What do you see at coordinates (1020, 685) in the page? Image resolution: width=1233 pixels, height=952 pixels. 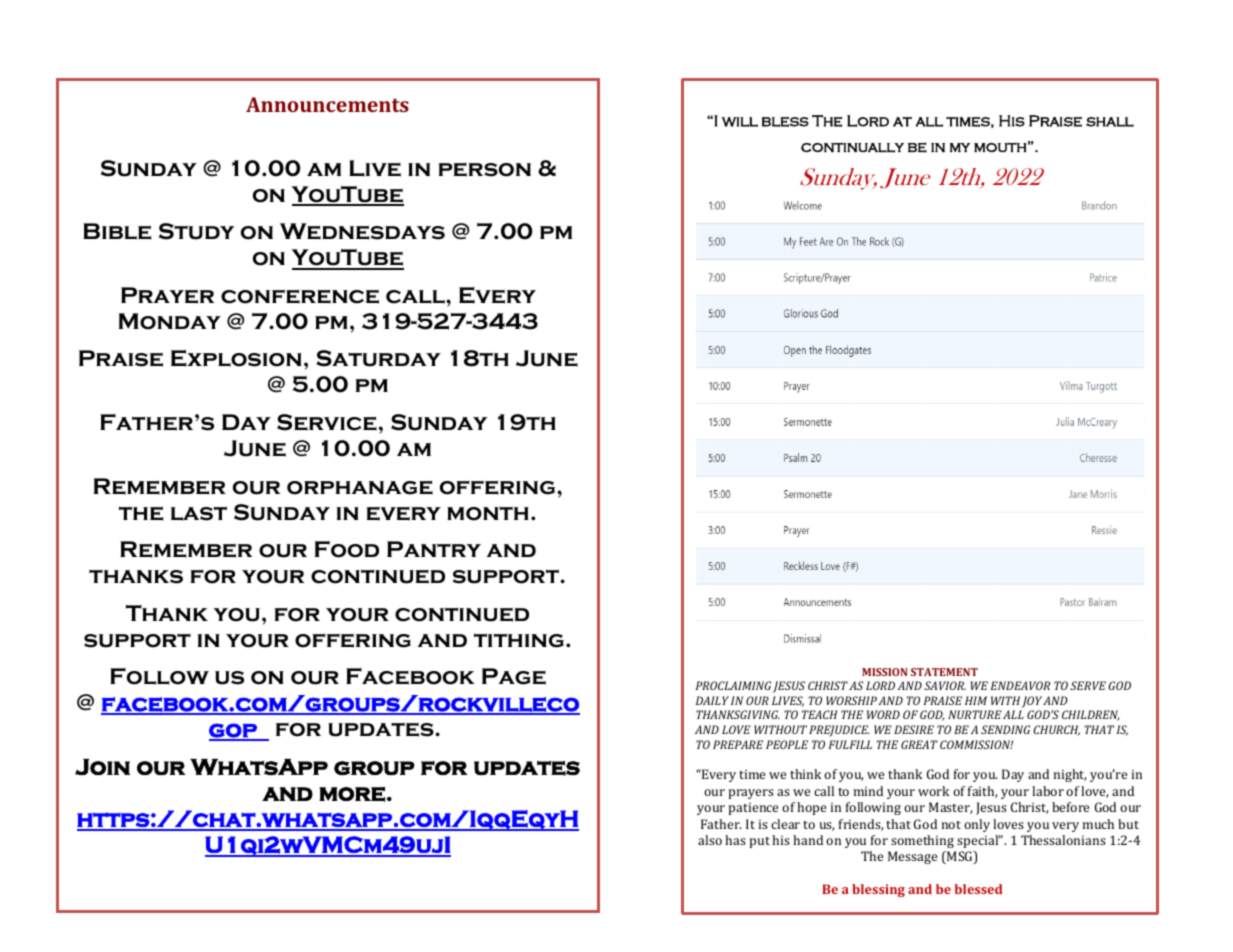 I see `ENDEAVOR` at bounding box center [1020, 685].
